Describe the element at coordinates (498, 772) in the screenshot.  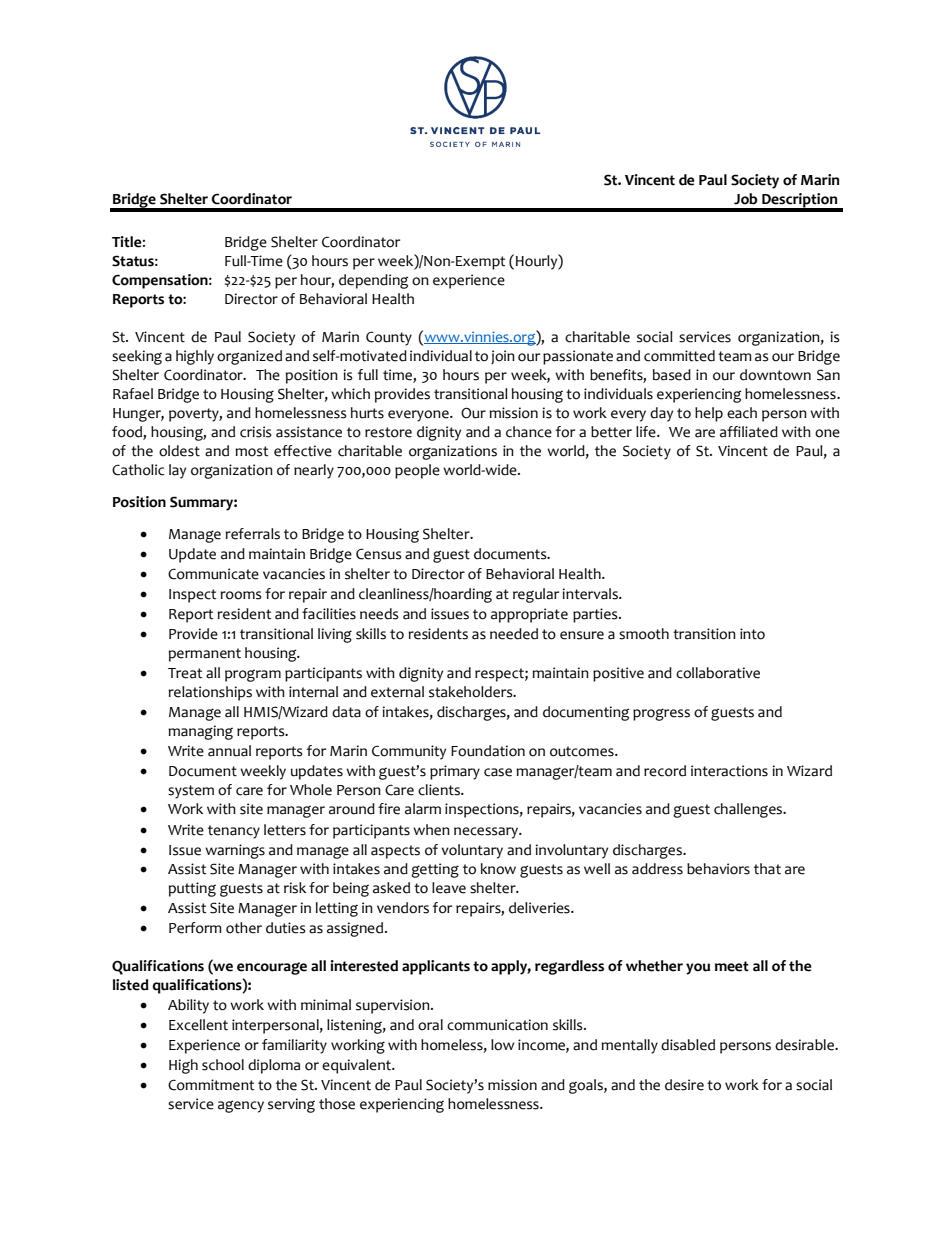
I see `case` at that location.
